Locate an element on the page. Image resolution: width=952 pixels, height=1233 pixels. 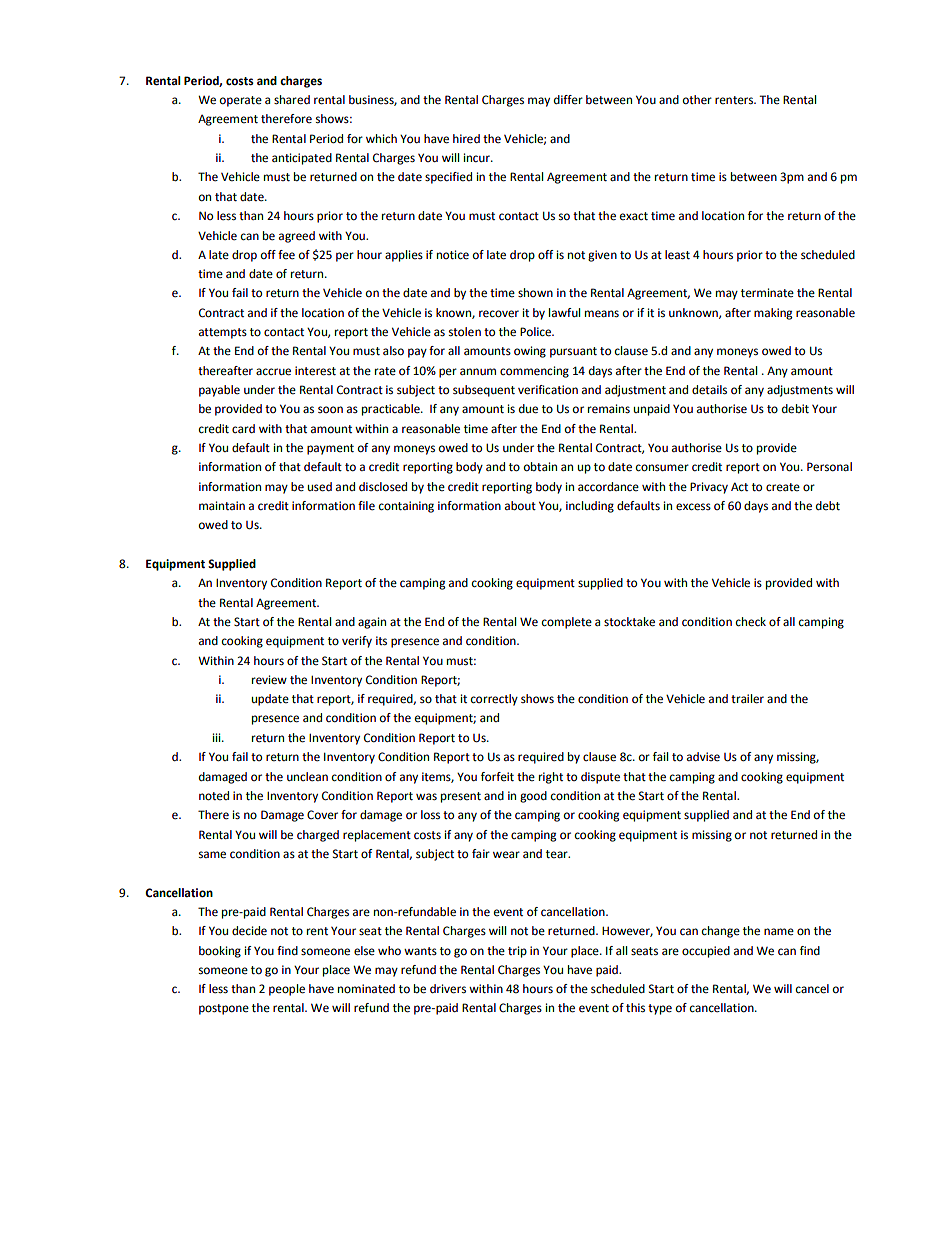
hired is located at coordinates (466, 139).
